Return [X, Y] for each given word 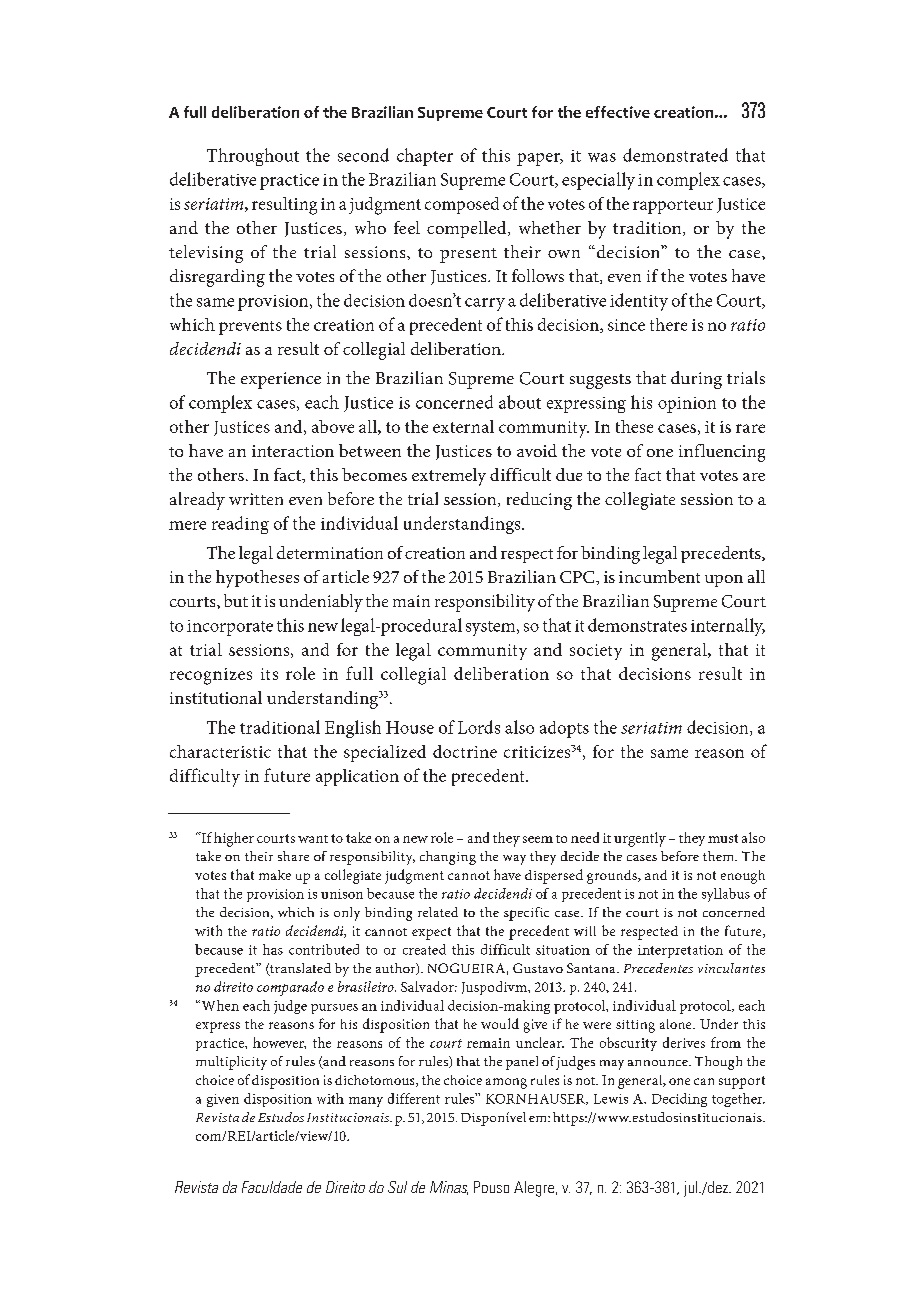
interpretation [680, 951]
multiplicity [231, 1063]
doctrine [465, 751]
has [273, 949]
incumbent [659, 576]
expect [431, 933]
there [668, 324]
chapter [425, 157]
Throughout [253, 157]
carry [485, 304]
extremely [449, 477]
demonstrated [675, 155]
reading [240, 525]
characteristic [220, 751]
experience [281, 380]
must [723, 838]
